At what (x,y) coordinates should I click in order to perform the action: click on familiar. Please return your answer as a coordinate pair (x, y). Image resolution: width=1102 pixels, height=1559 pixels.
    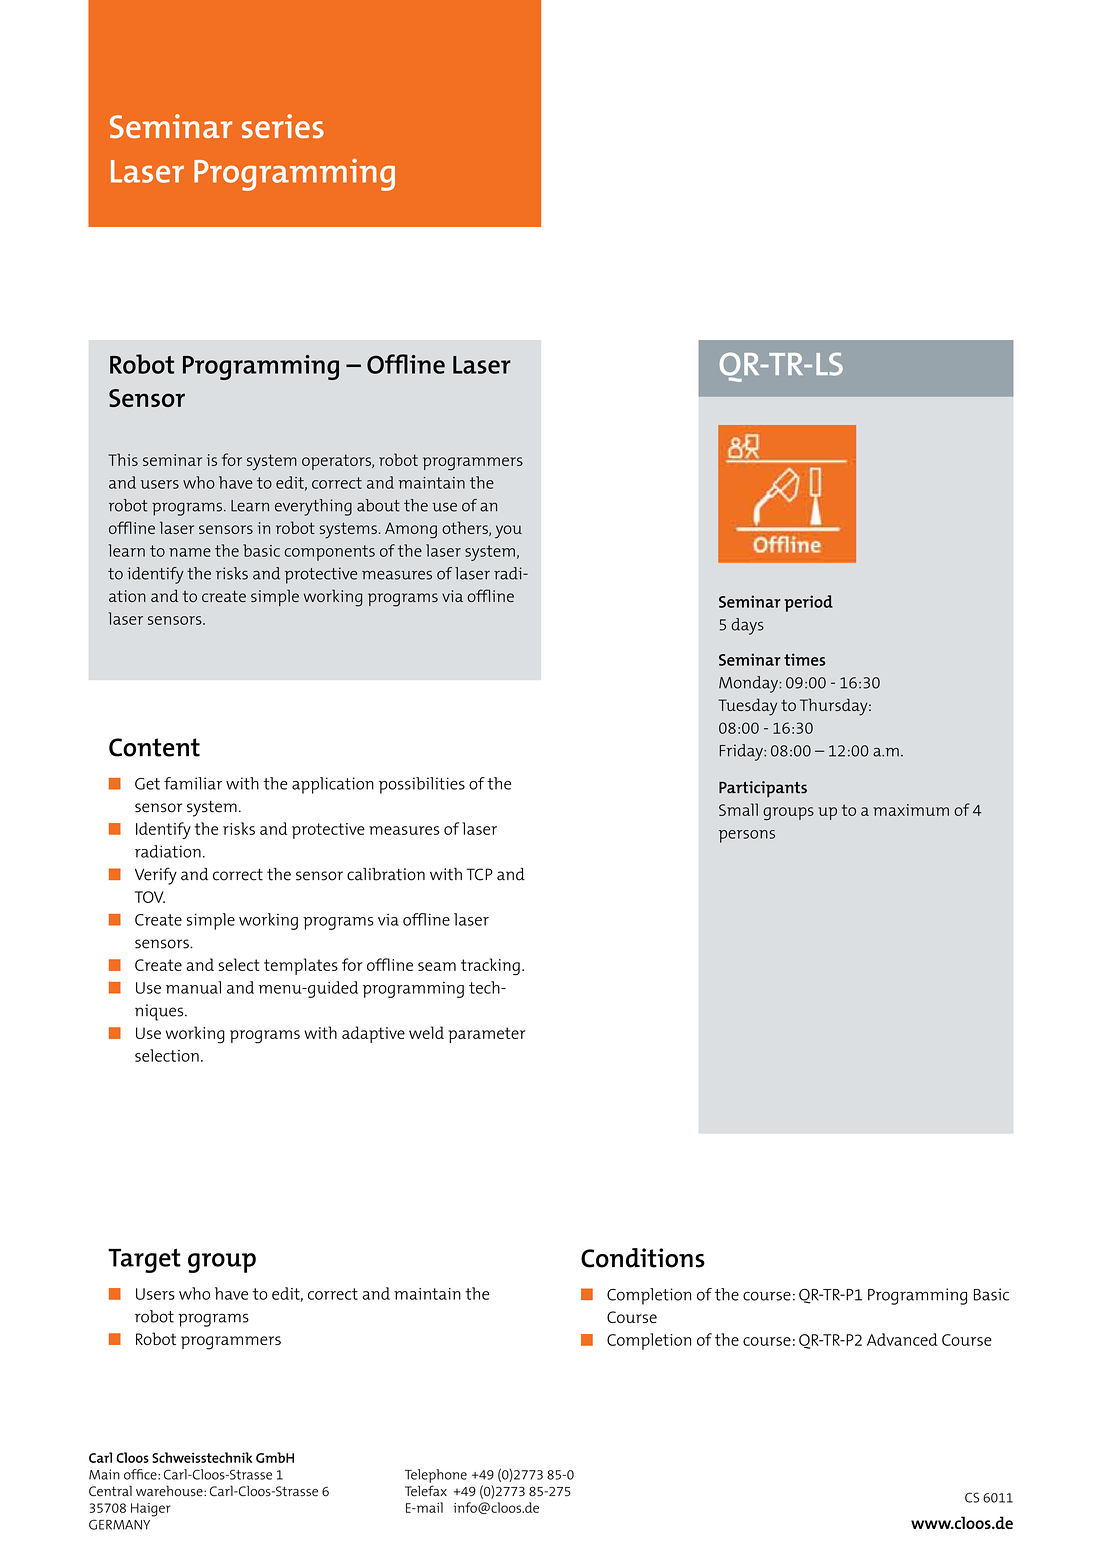
    Looking at the image, I should click on (193, 783).
